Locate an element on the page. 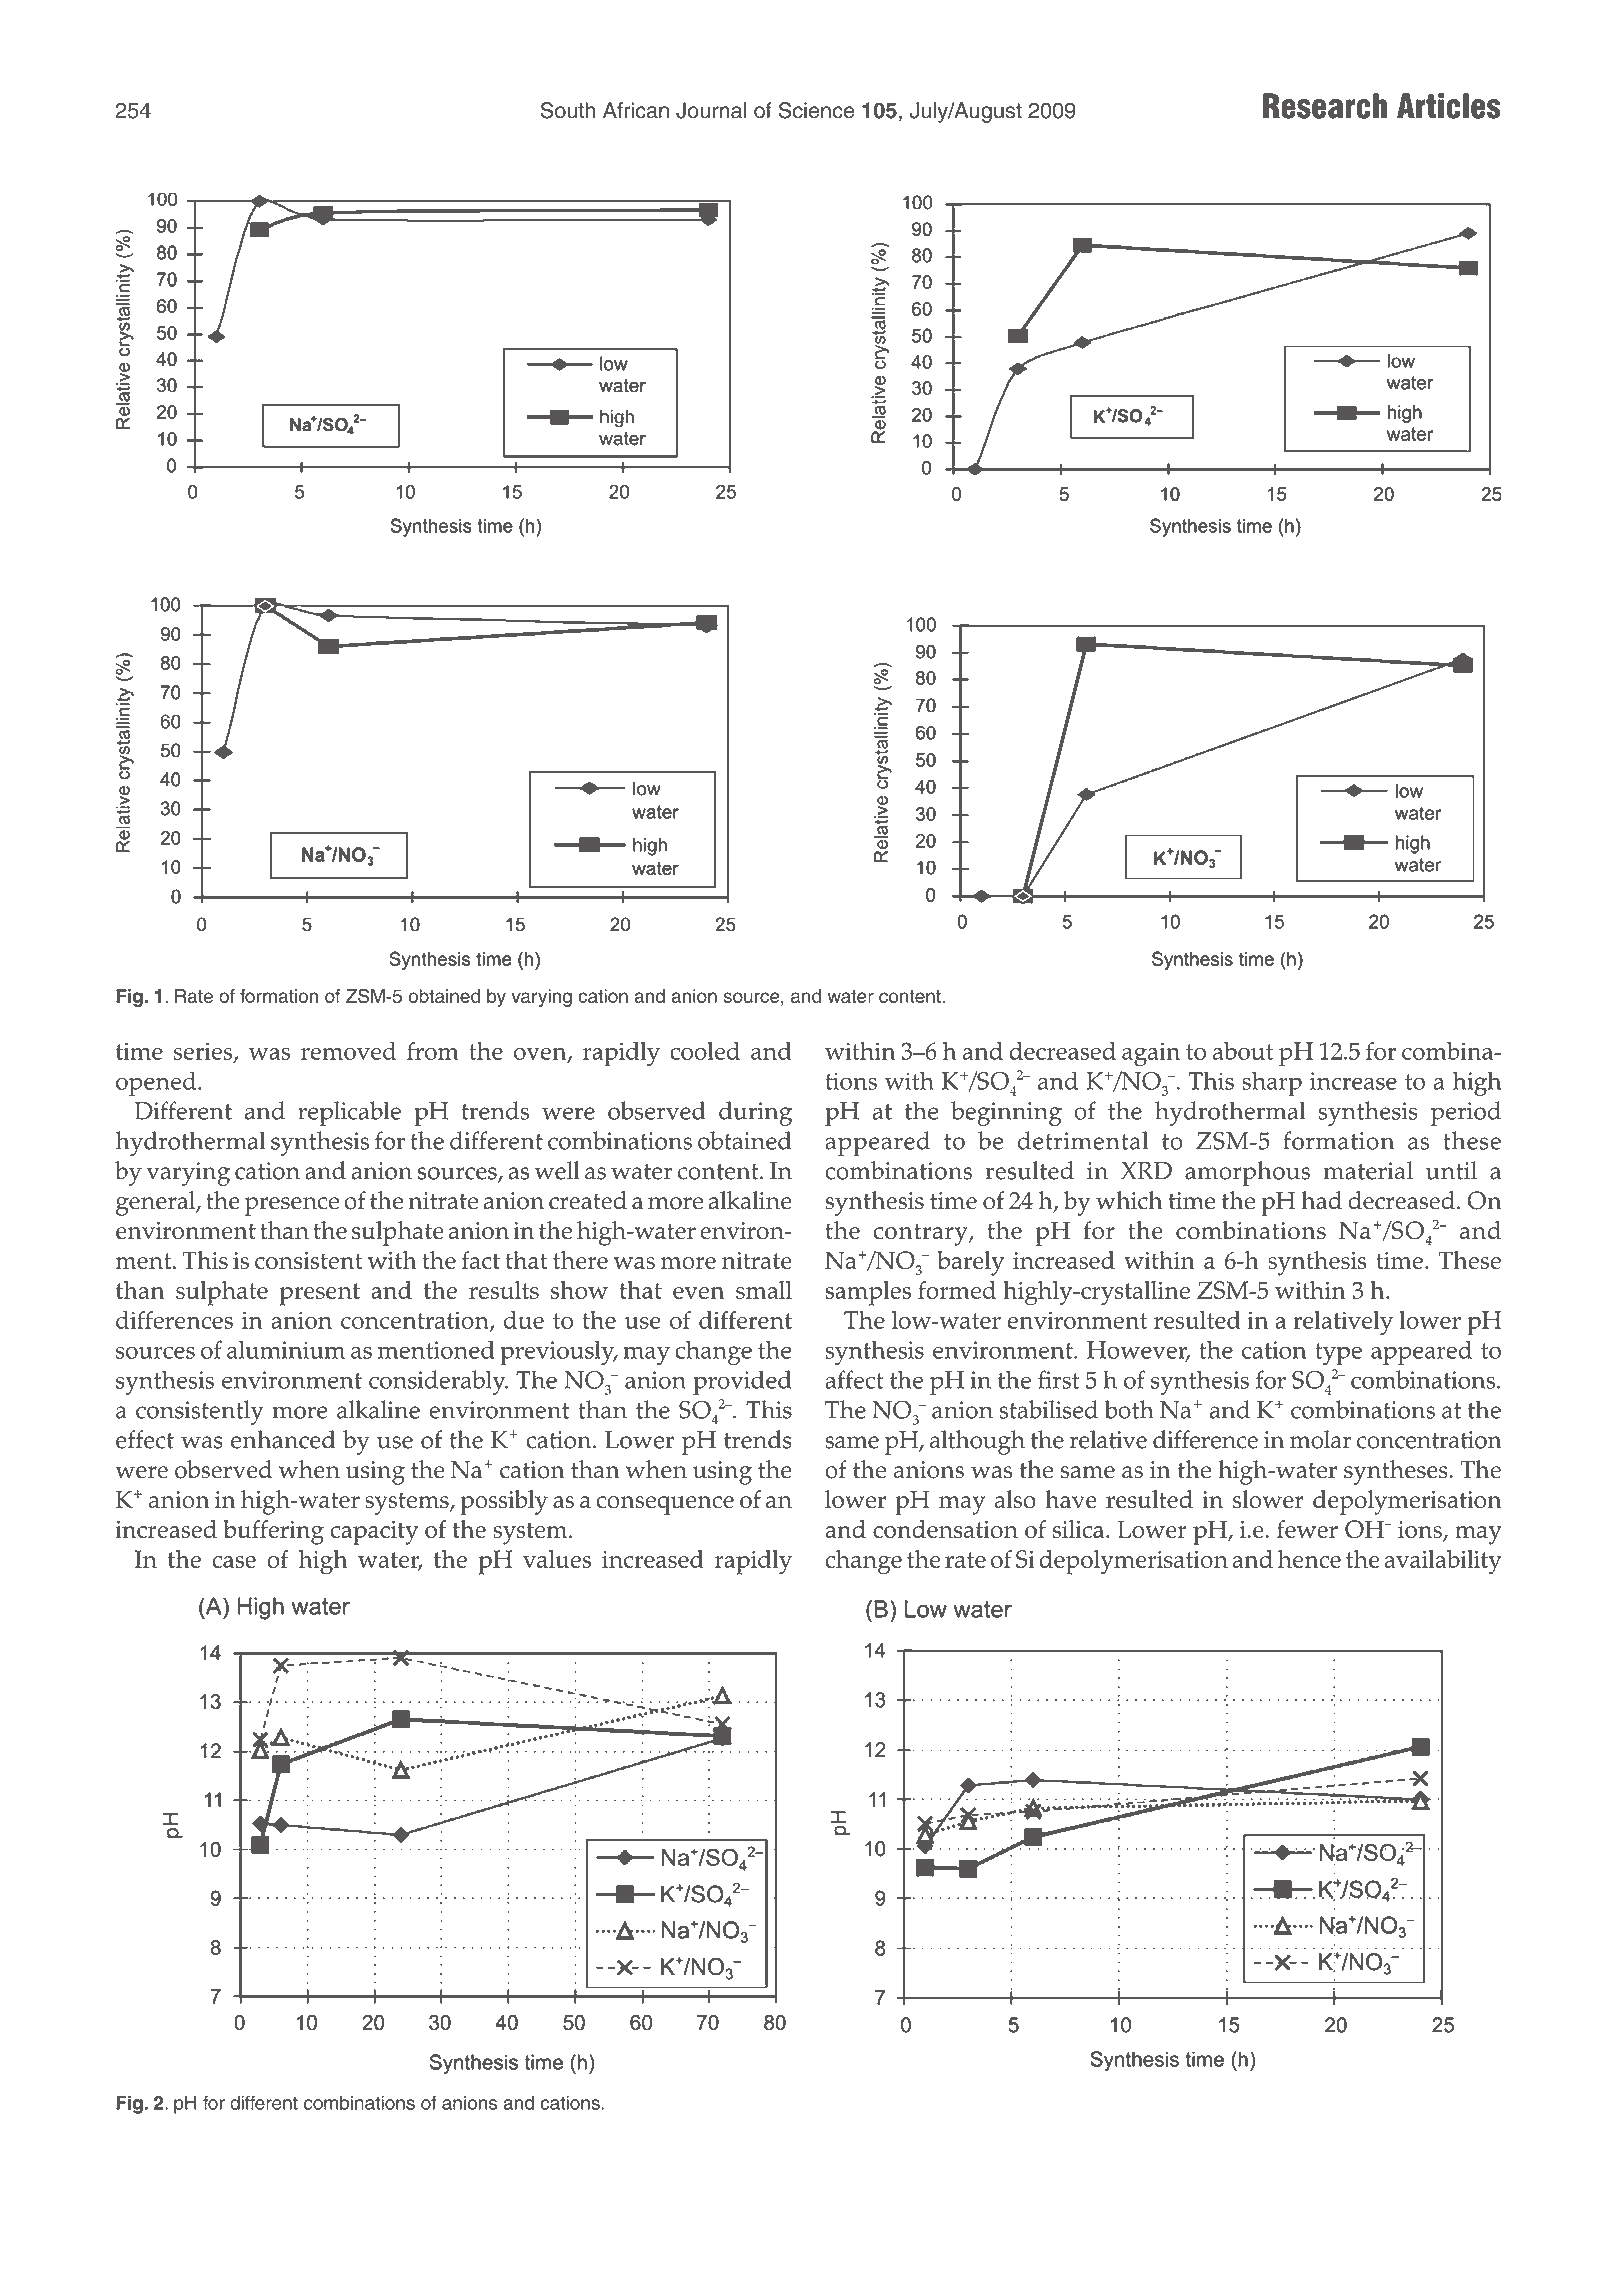 The width and height of the document is (1617, 2288). Articles is located at coordinates (1448, 106).
